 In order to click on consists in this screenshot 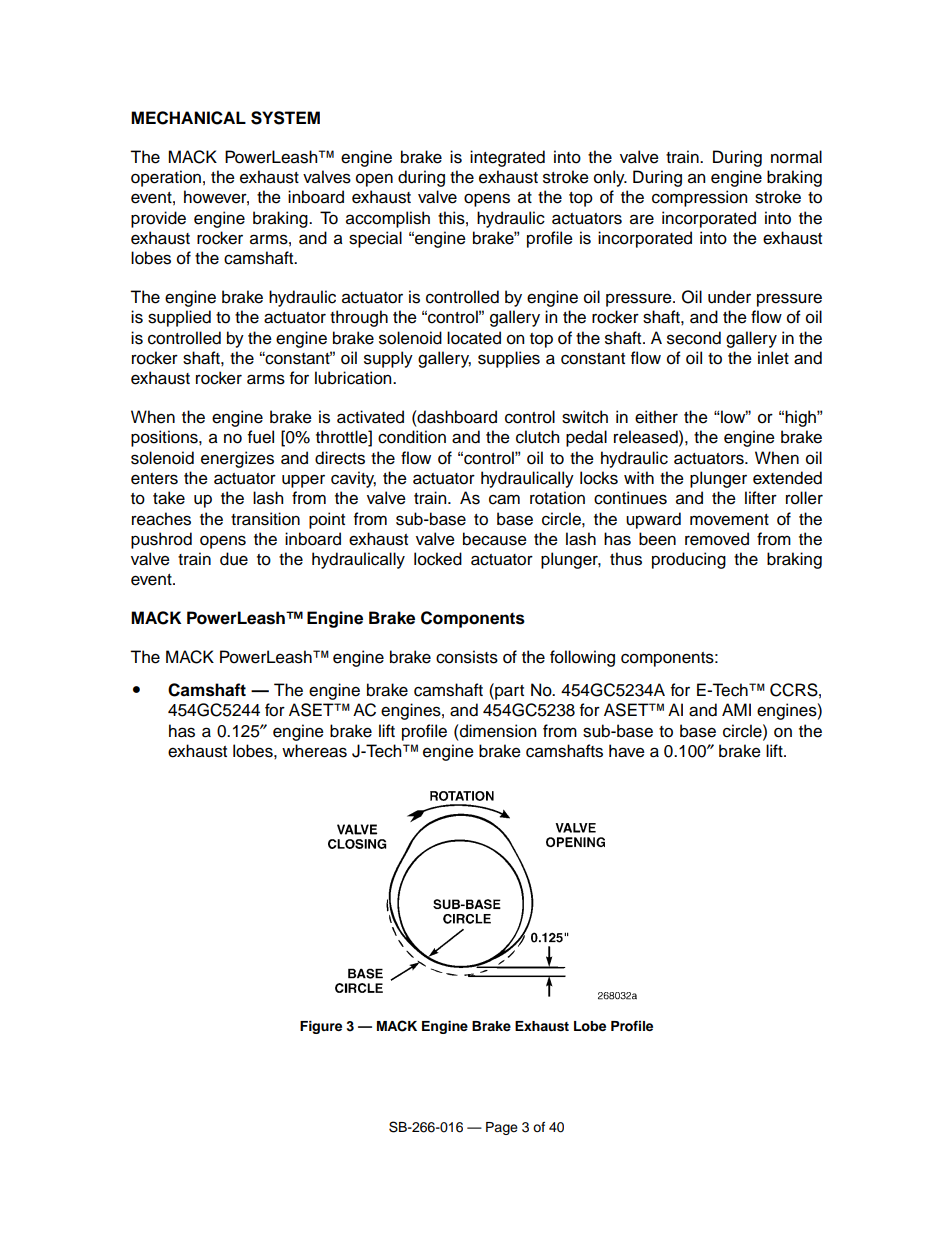, I will do `click(467, 657)`.
